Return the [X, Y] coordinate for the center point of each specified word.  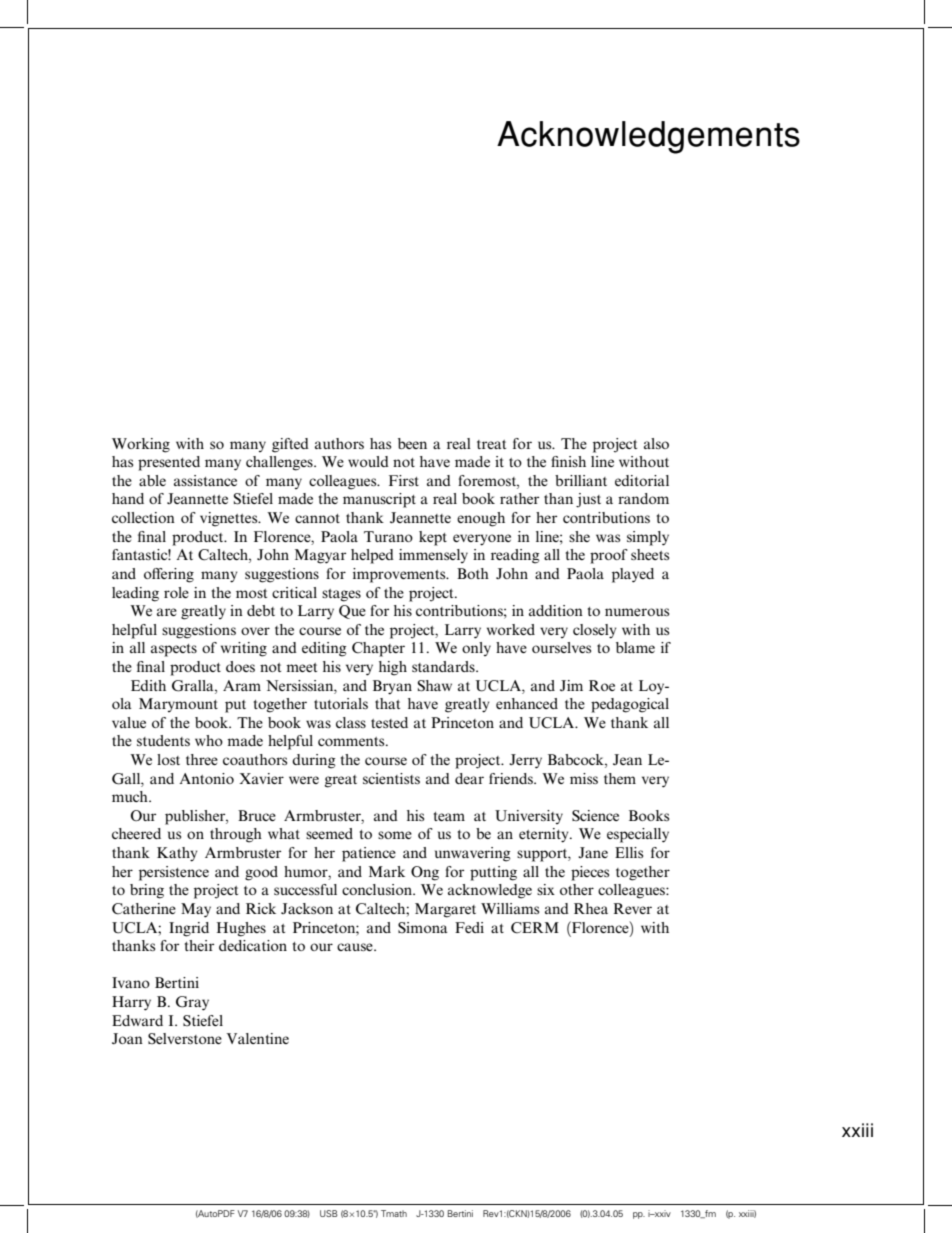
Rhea [591, 908]
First [404, 480]
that [387, 703]
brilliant [581, 480]
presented [169, 463]
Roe [602, 685]
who [209, 740]
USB [329, 1213]
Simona [423, 927]
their [199, 945]
